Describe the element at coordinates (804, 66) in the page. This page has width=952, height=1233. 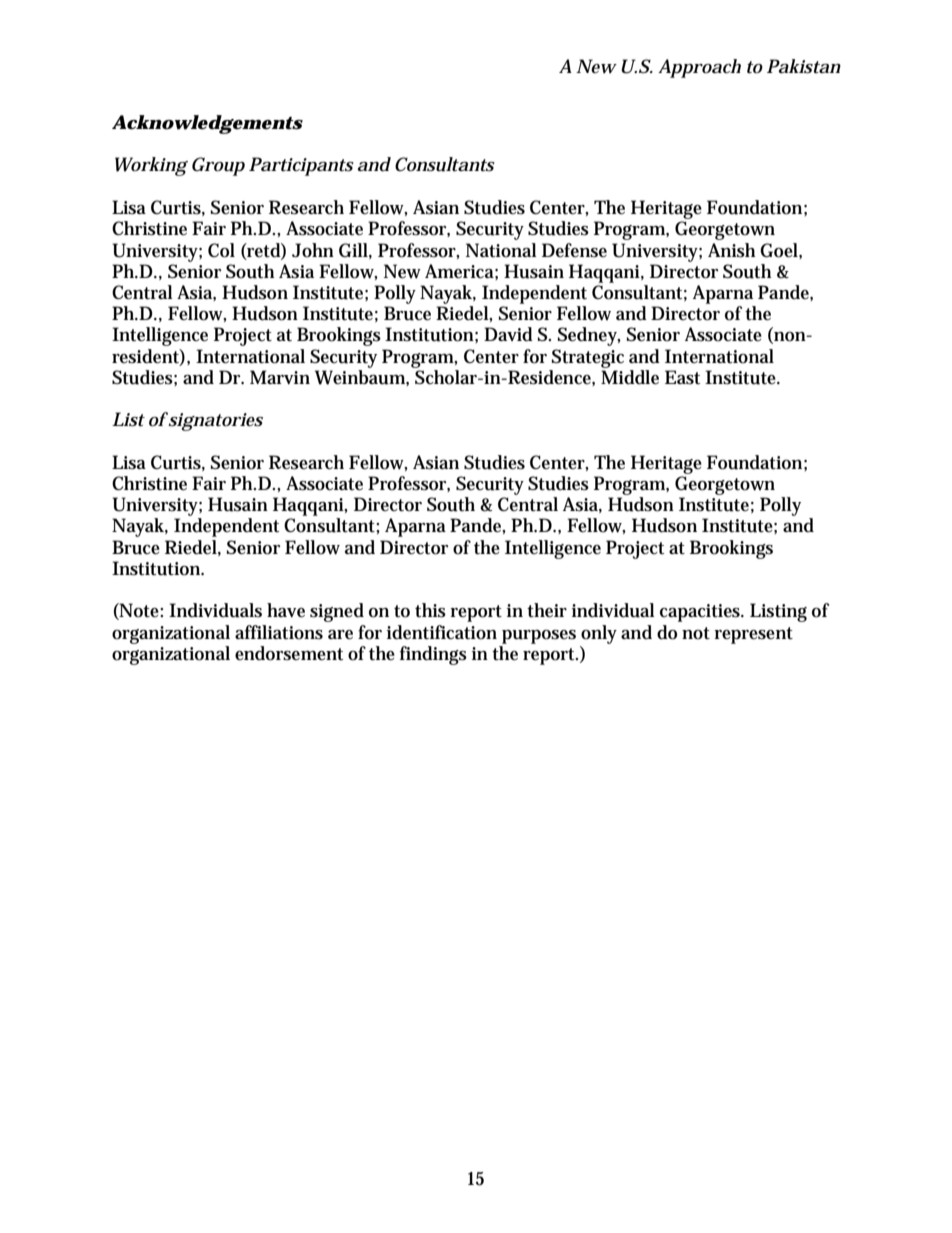
I see `Pakistan` at that location.
